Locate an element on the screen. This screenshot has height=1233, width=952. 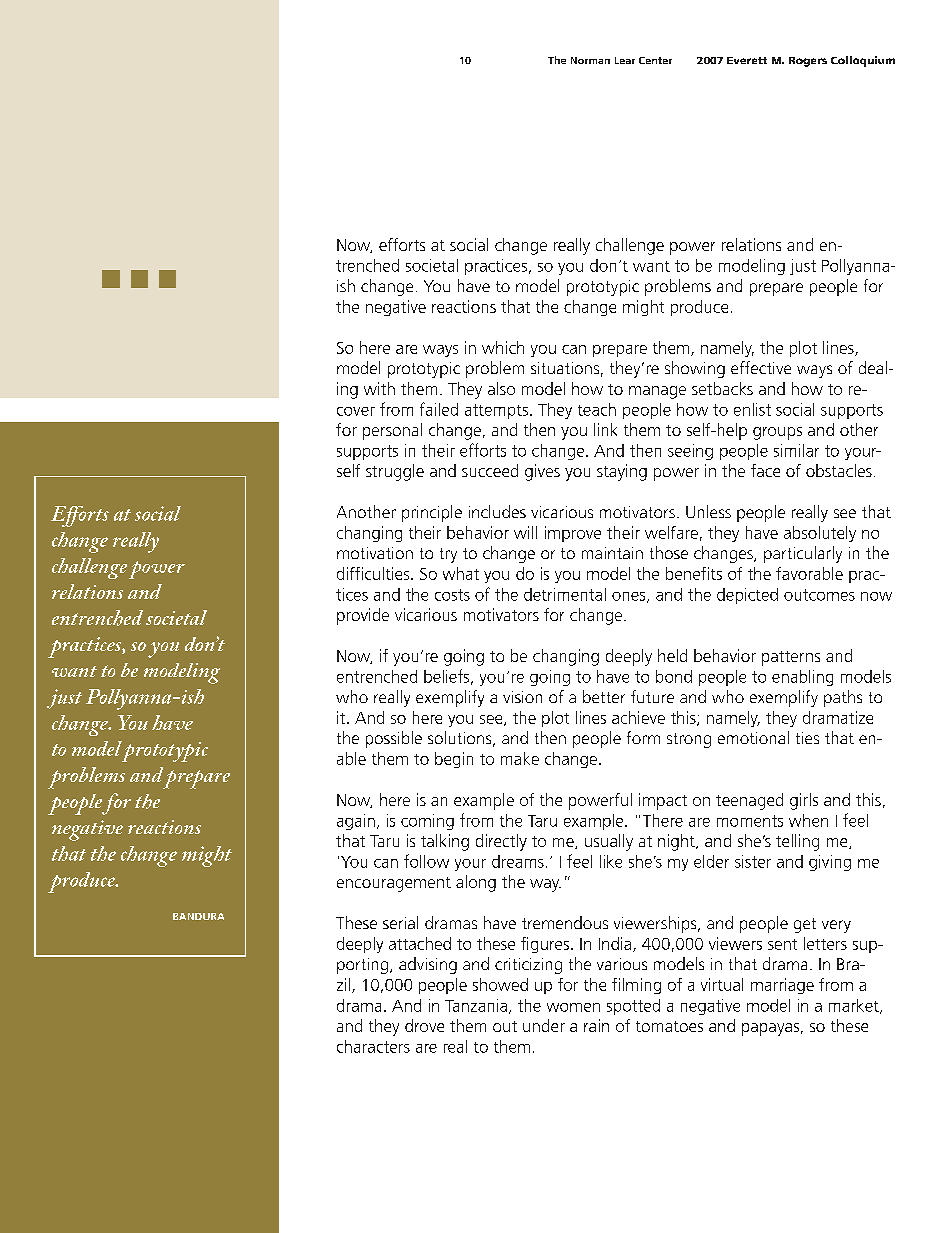
coming is located at coordinates (427, 822).
